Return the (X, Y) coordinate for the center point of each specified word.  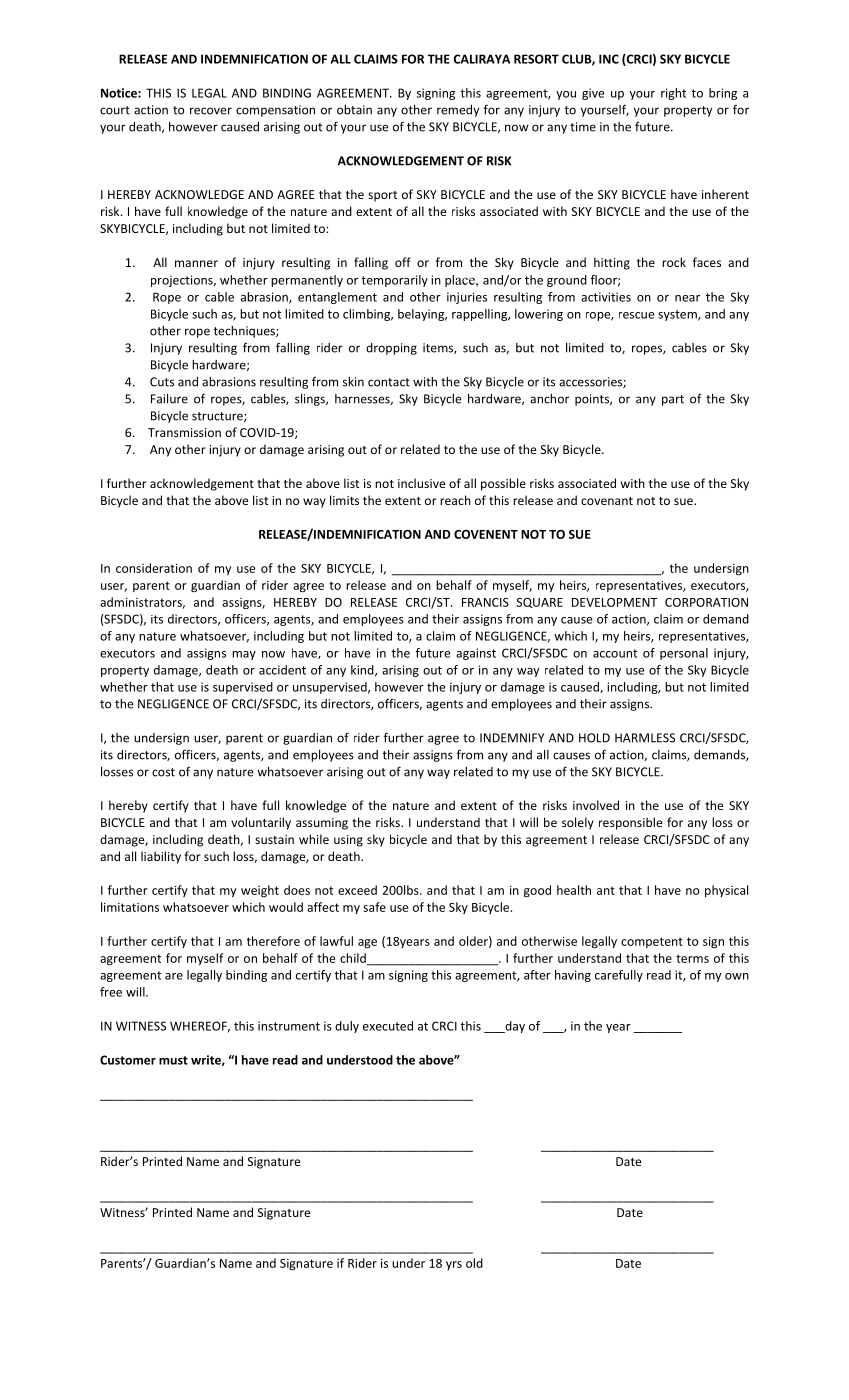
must (173, 1060)
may (244, 655)
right (673, 94)
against (476, 654)
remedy (458, 111)
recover (211, 111)
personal (684, 654)
